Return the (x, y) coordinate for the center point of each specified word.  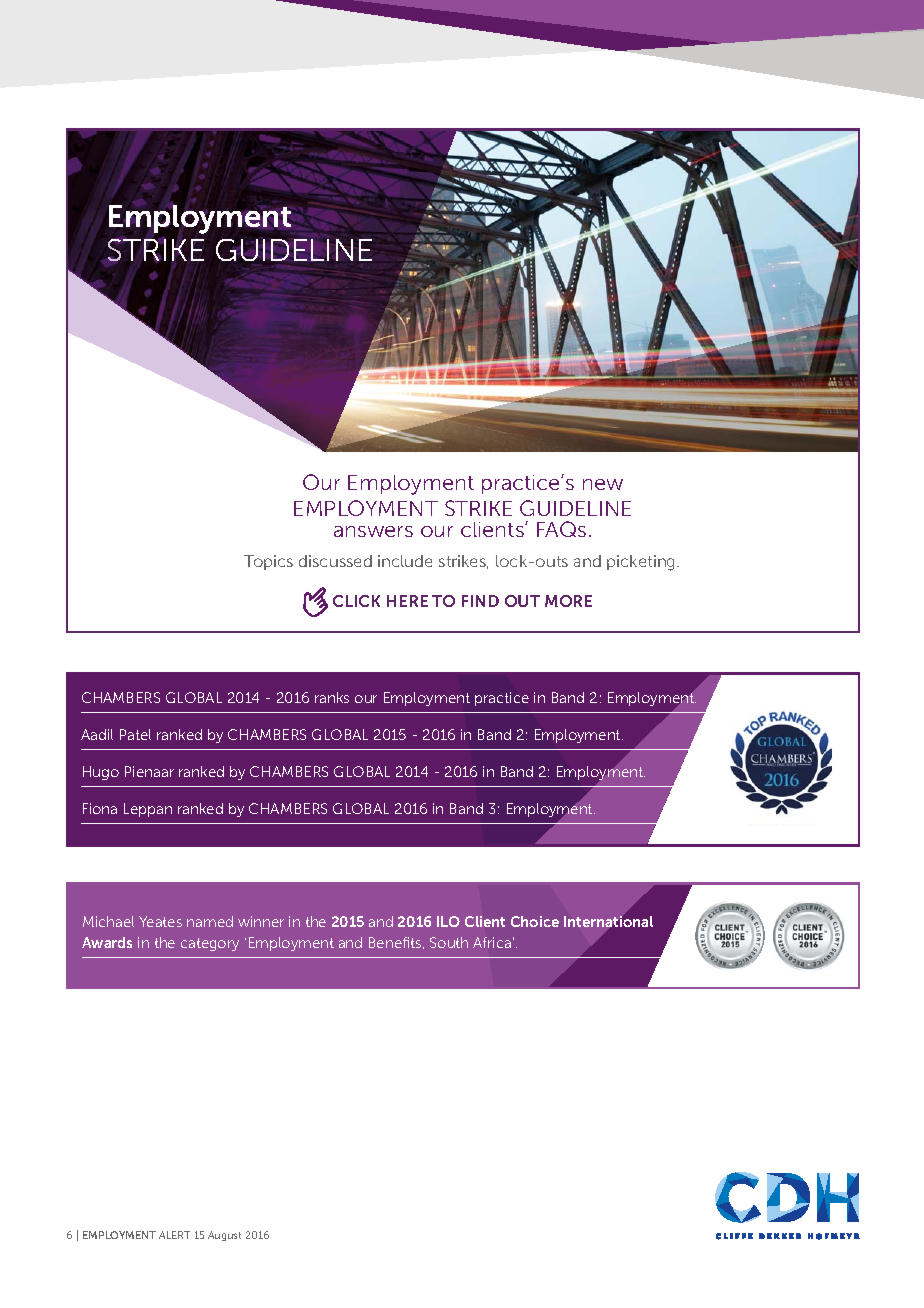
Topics (268, 562)
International (608, 921)
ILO (448, 921)
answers (373, 531)
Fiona (100, 808)
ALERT (174, 1235)
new (603, 484)
